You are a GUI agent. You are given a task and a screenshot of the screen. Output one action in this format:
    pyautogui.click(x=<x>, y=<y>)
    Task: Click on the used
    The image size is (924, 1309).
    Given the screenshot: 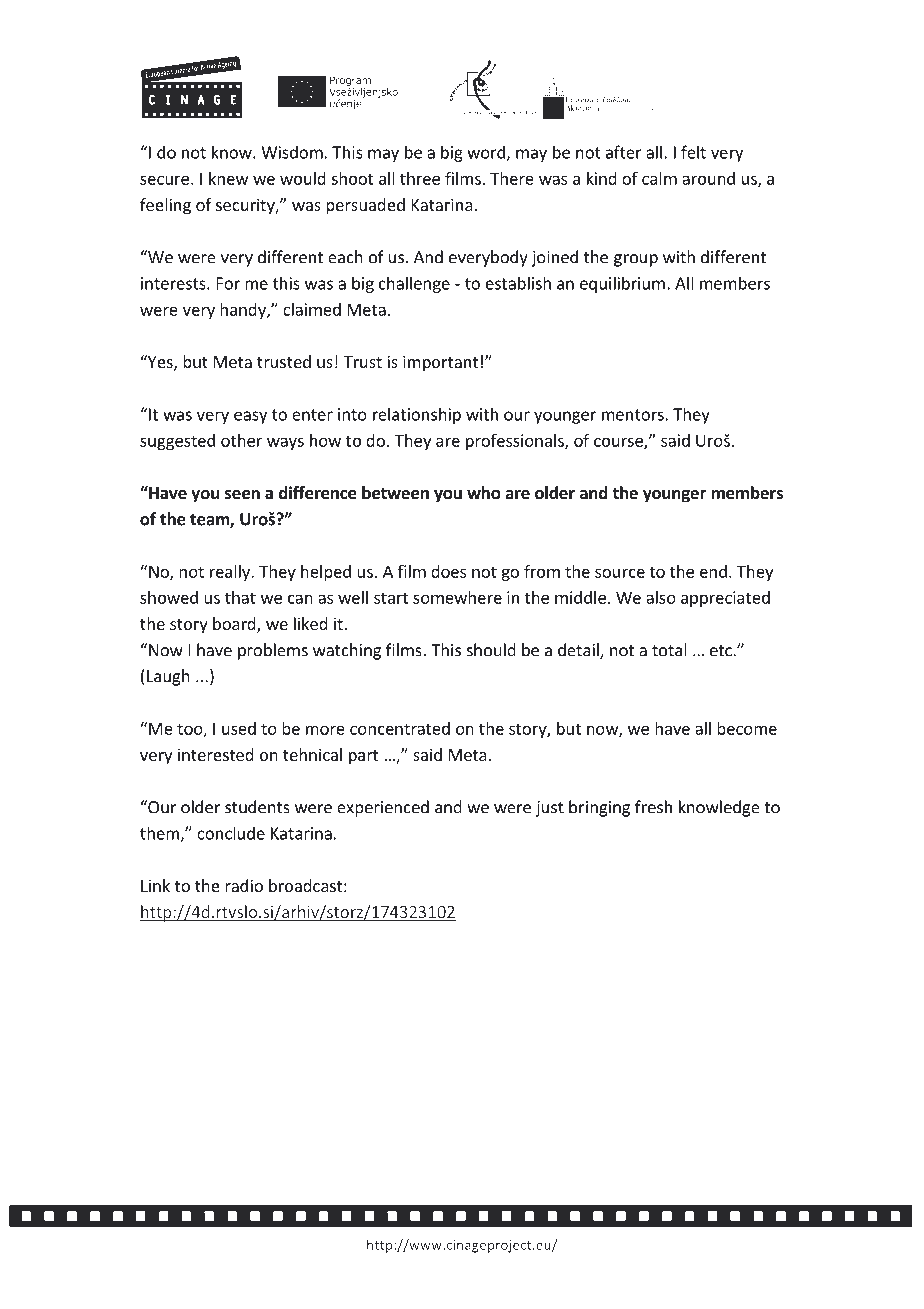 What is the action you would take?
    pyautogui.click(x=239, y=728)
